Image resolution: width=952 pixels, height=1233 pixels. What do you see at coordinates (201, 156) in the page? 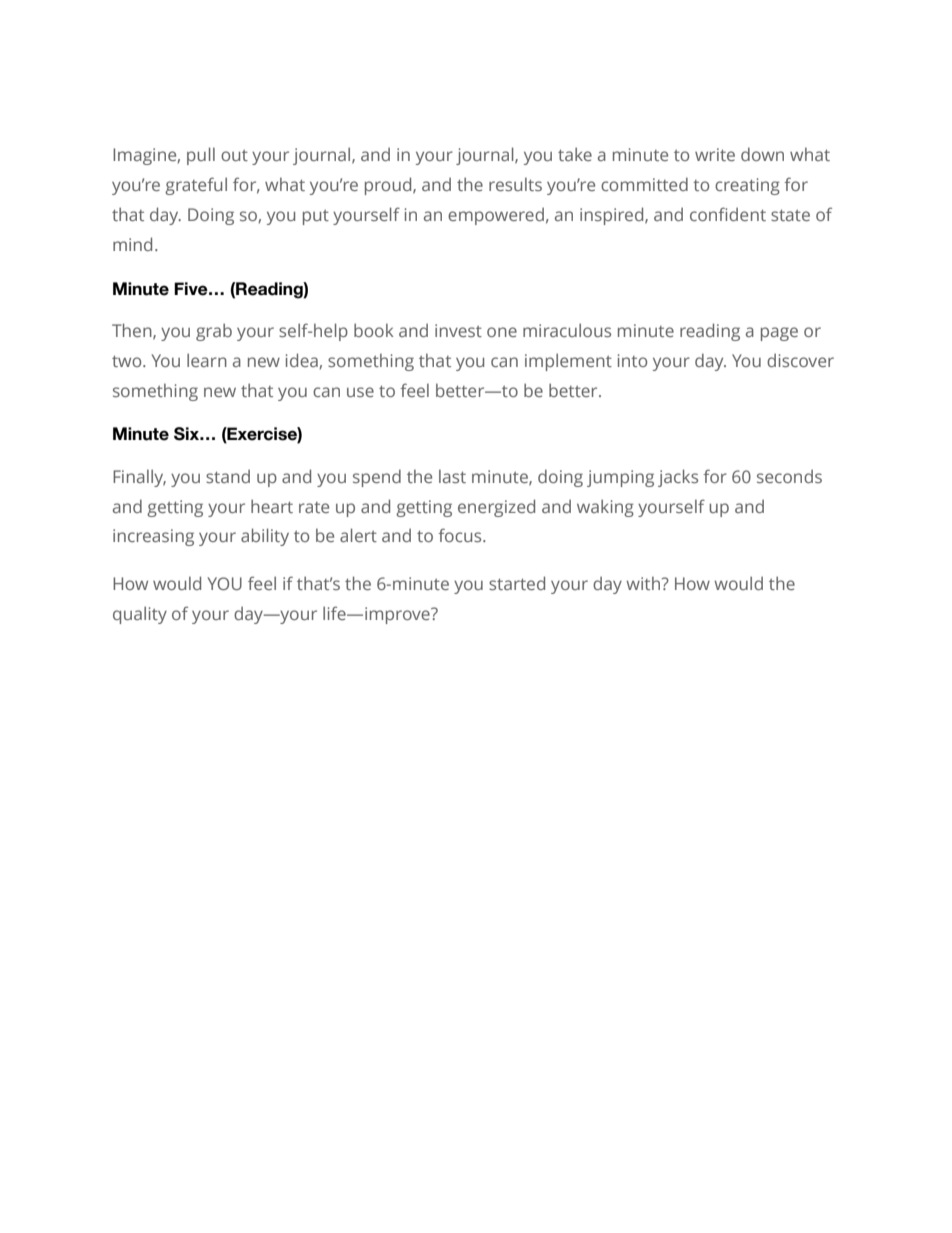
I see `pull` at bounding box center [201, 156].
